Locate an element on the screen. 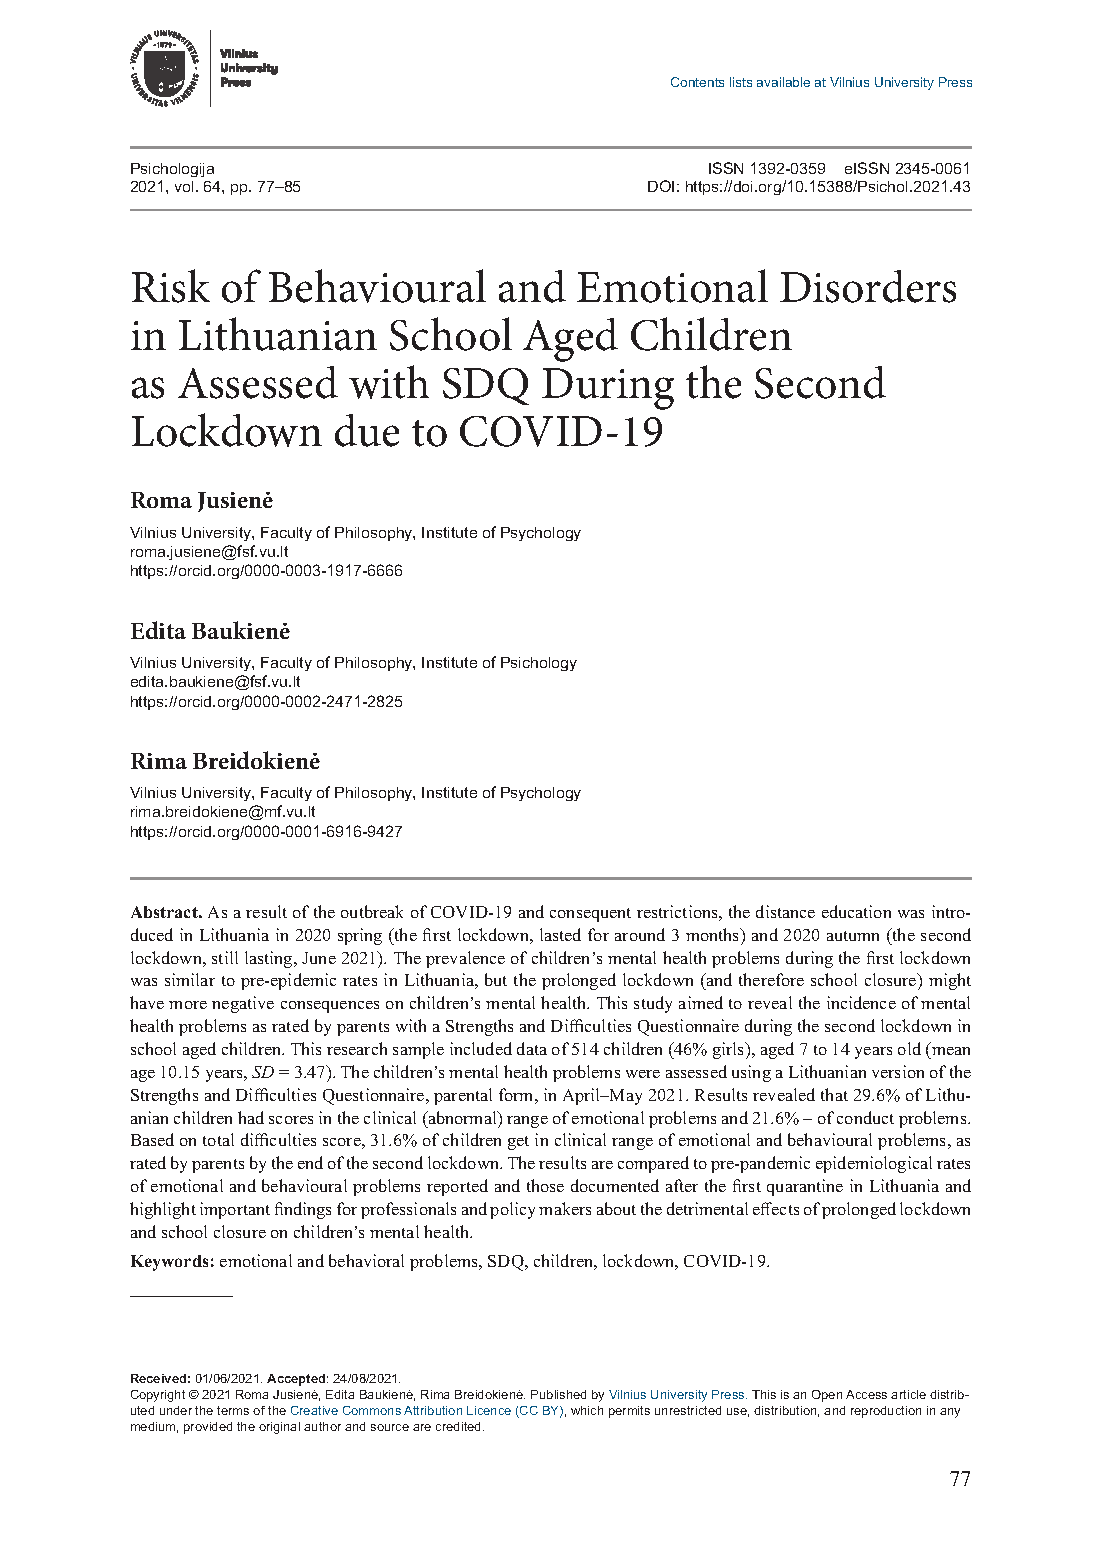 The image size is (1102, 1555). education is located at coordinates (856, 911).
